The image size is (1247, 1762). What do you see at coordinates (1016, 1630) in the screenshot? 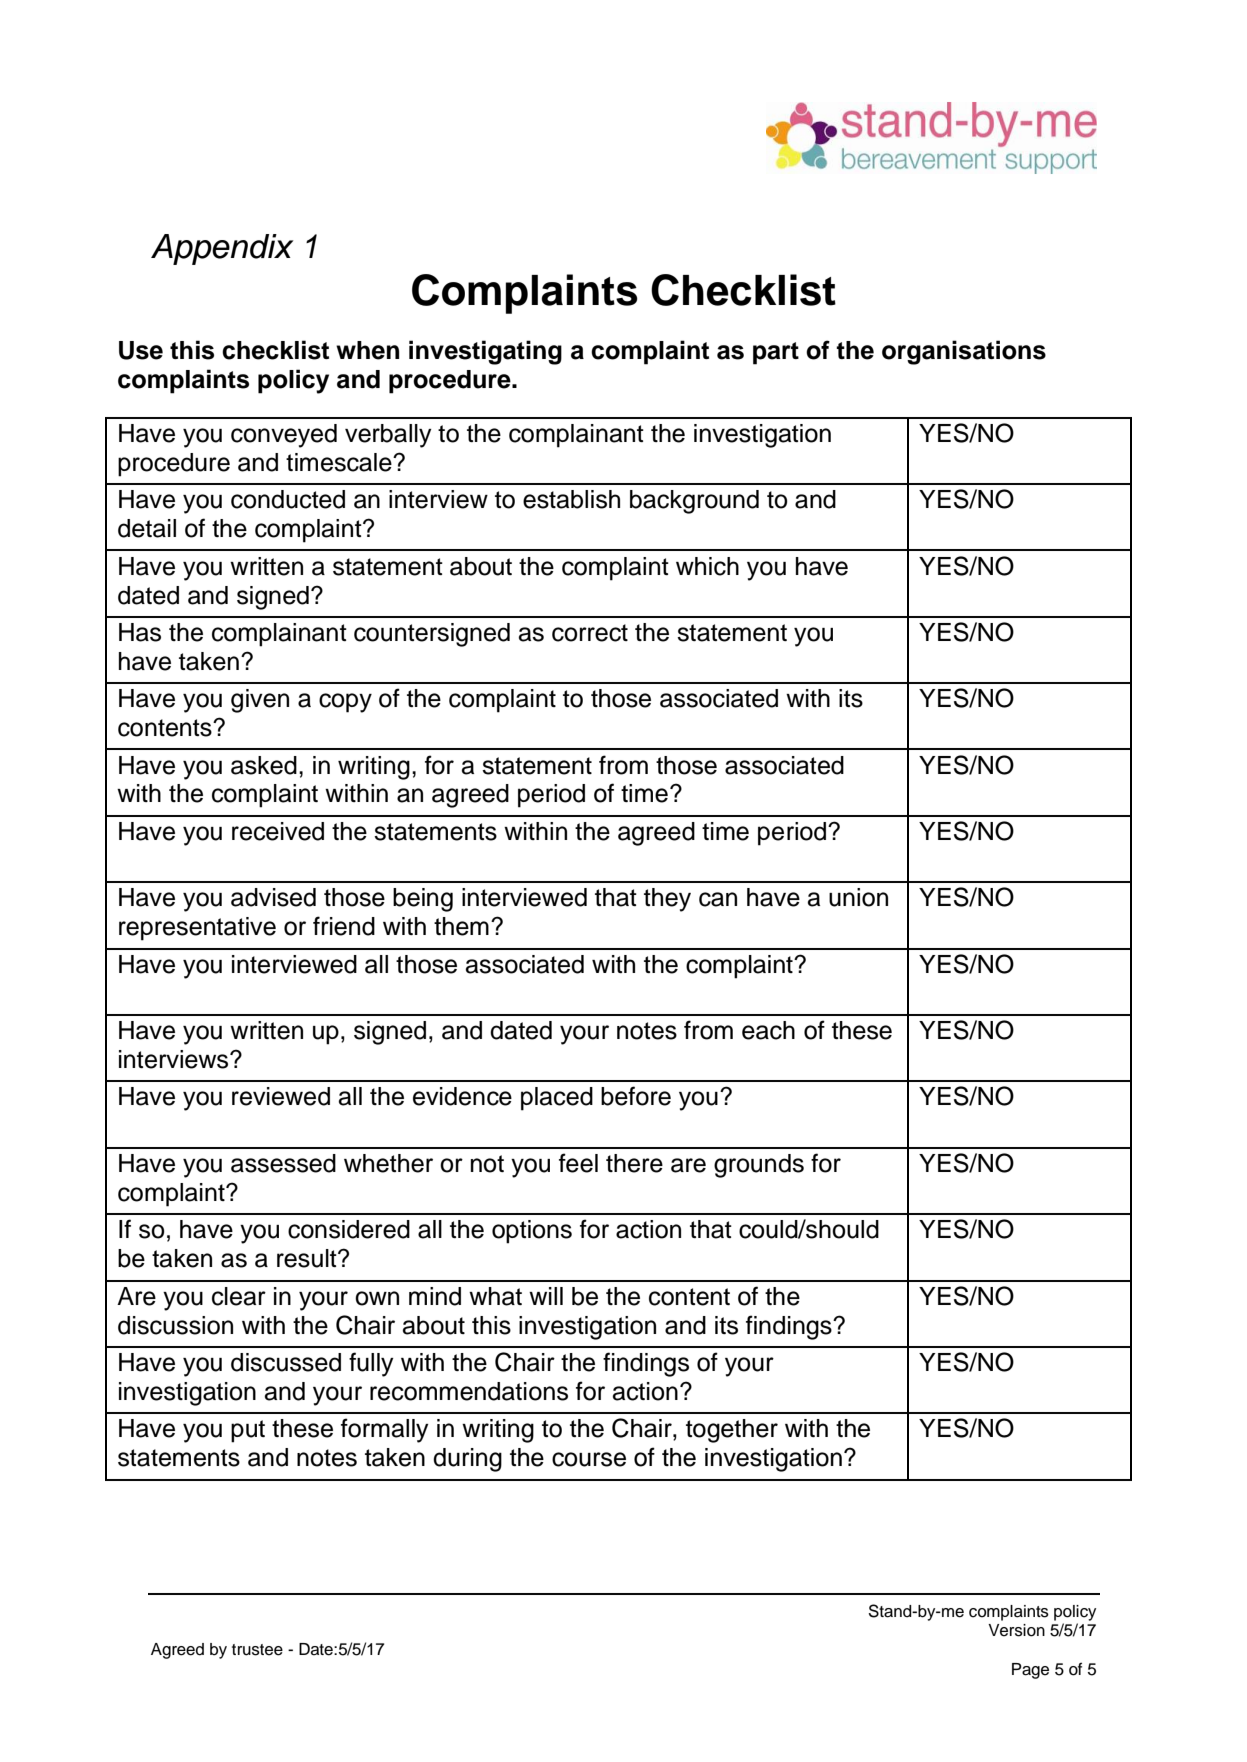
I see `Version` at bounding box center [1016, 1630].
